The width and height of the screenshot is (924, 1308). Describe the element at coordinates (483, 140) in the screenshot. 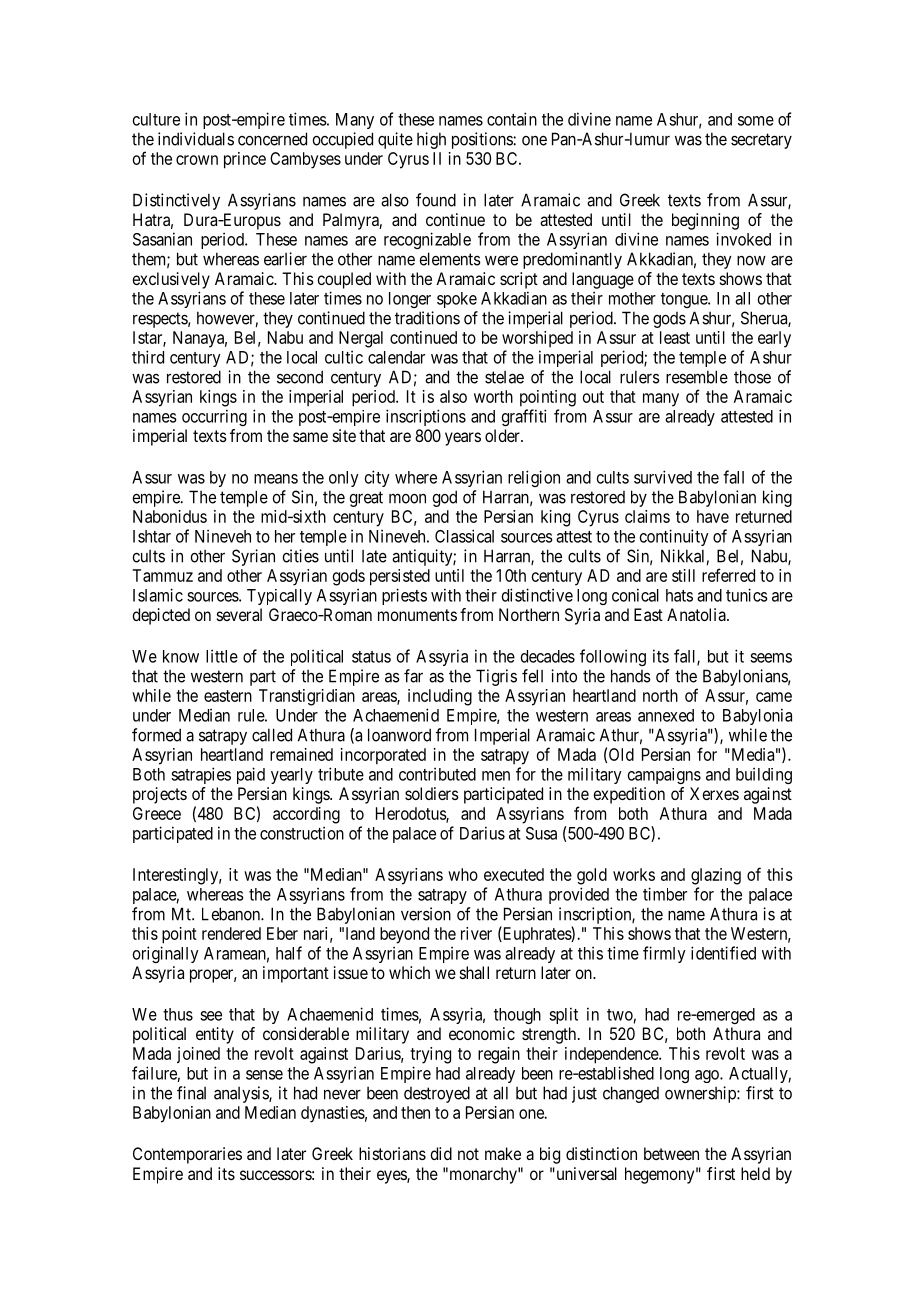

I see `positions` at that location.
